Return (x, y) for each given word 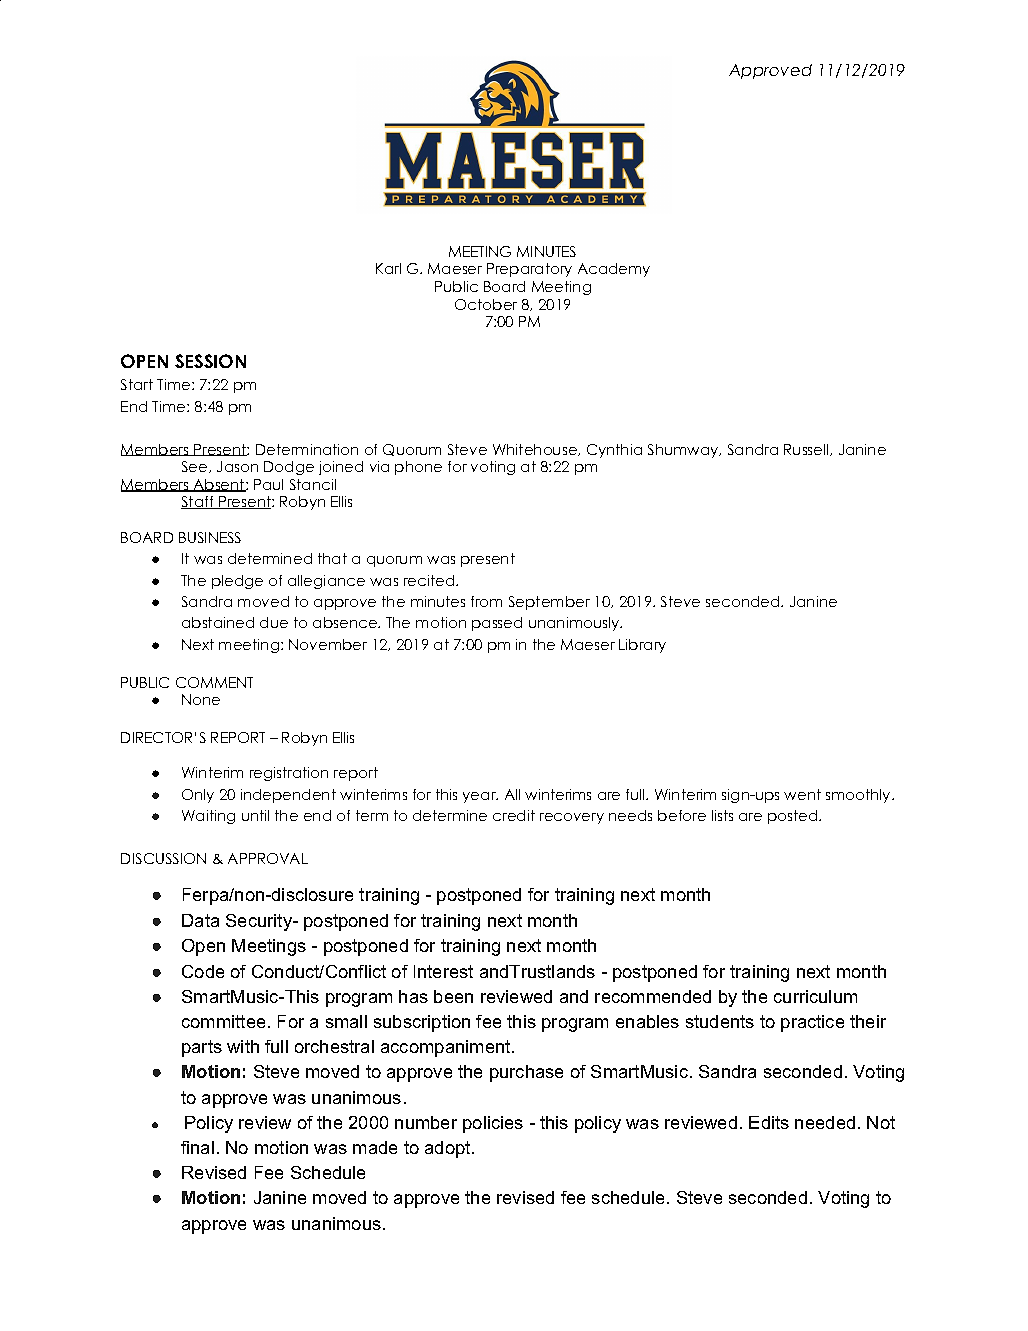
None (201, 699)
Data (200, 920)
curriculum (815, 996)
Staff (198, 502)
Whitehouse (536, 450)
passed (497, 624)
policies (493, 1124)
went (802, 794)
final (197, 1147)
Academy (614, 270)
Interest (443, 971)
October (486, 304)
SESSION (210, 361)
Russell (806, 449)
